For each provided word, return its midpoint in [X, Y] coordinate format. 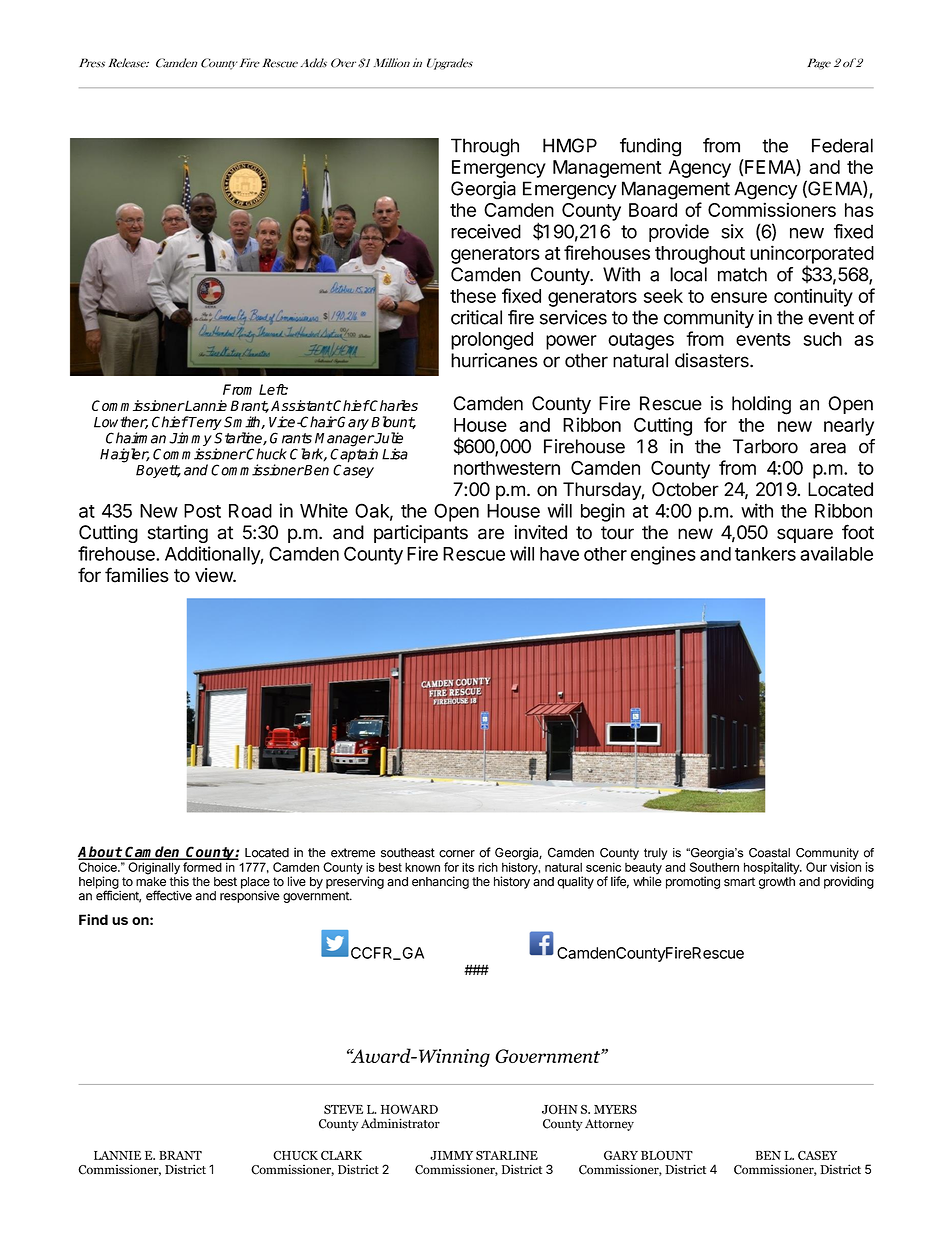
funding [650, 147]
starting [178, 534]
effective [169, 895]
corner [457, 854]
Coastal [769, 853]
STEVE [343, 1109]
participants [421, 534]
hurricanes [494, 360]
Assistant [301, 405]
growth [777, 883]
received [486, 231]
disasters [713, 360]
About [100, 853]
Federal [842, 145]
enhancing [440, 882]
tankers [765, 554]
